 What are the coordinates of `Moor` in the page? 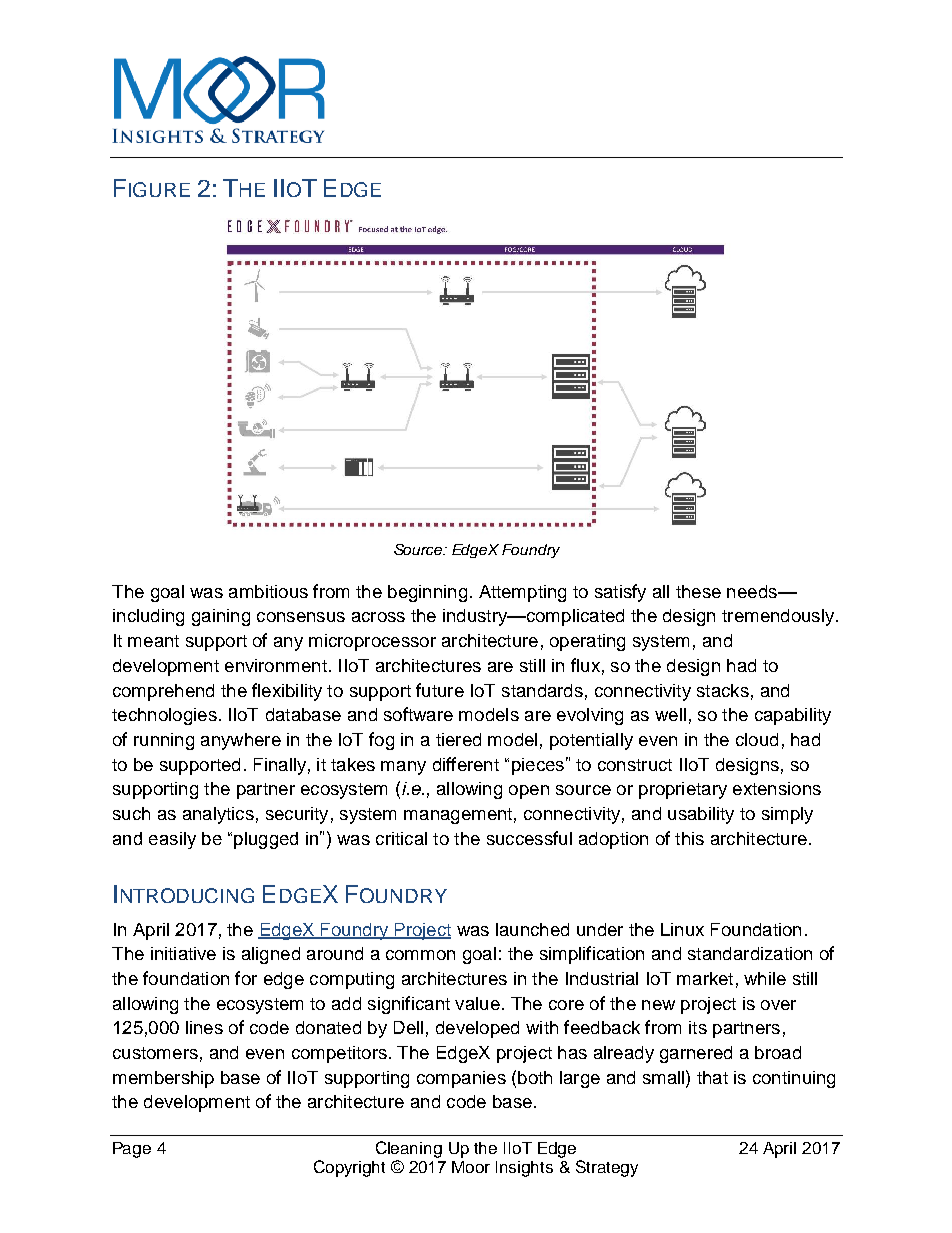 It's located at (471, 1167).
